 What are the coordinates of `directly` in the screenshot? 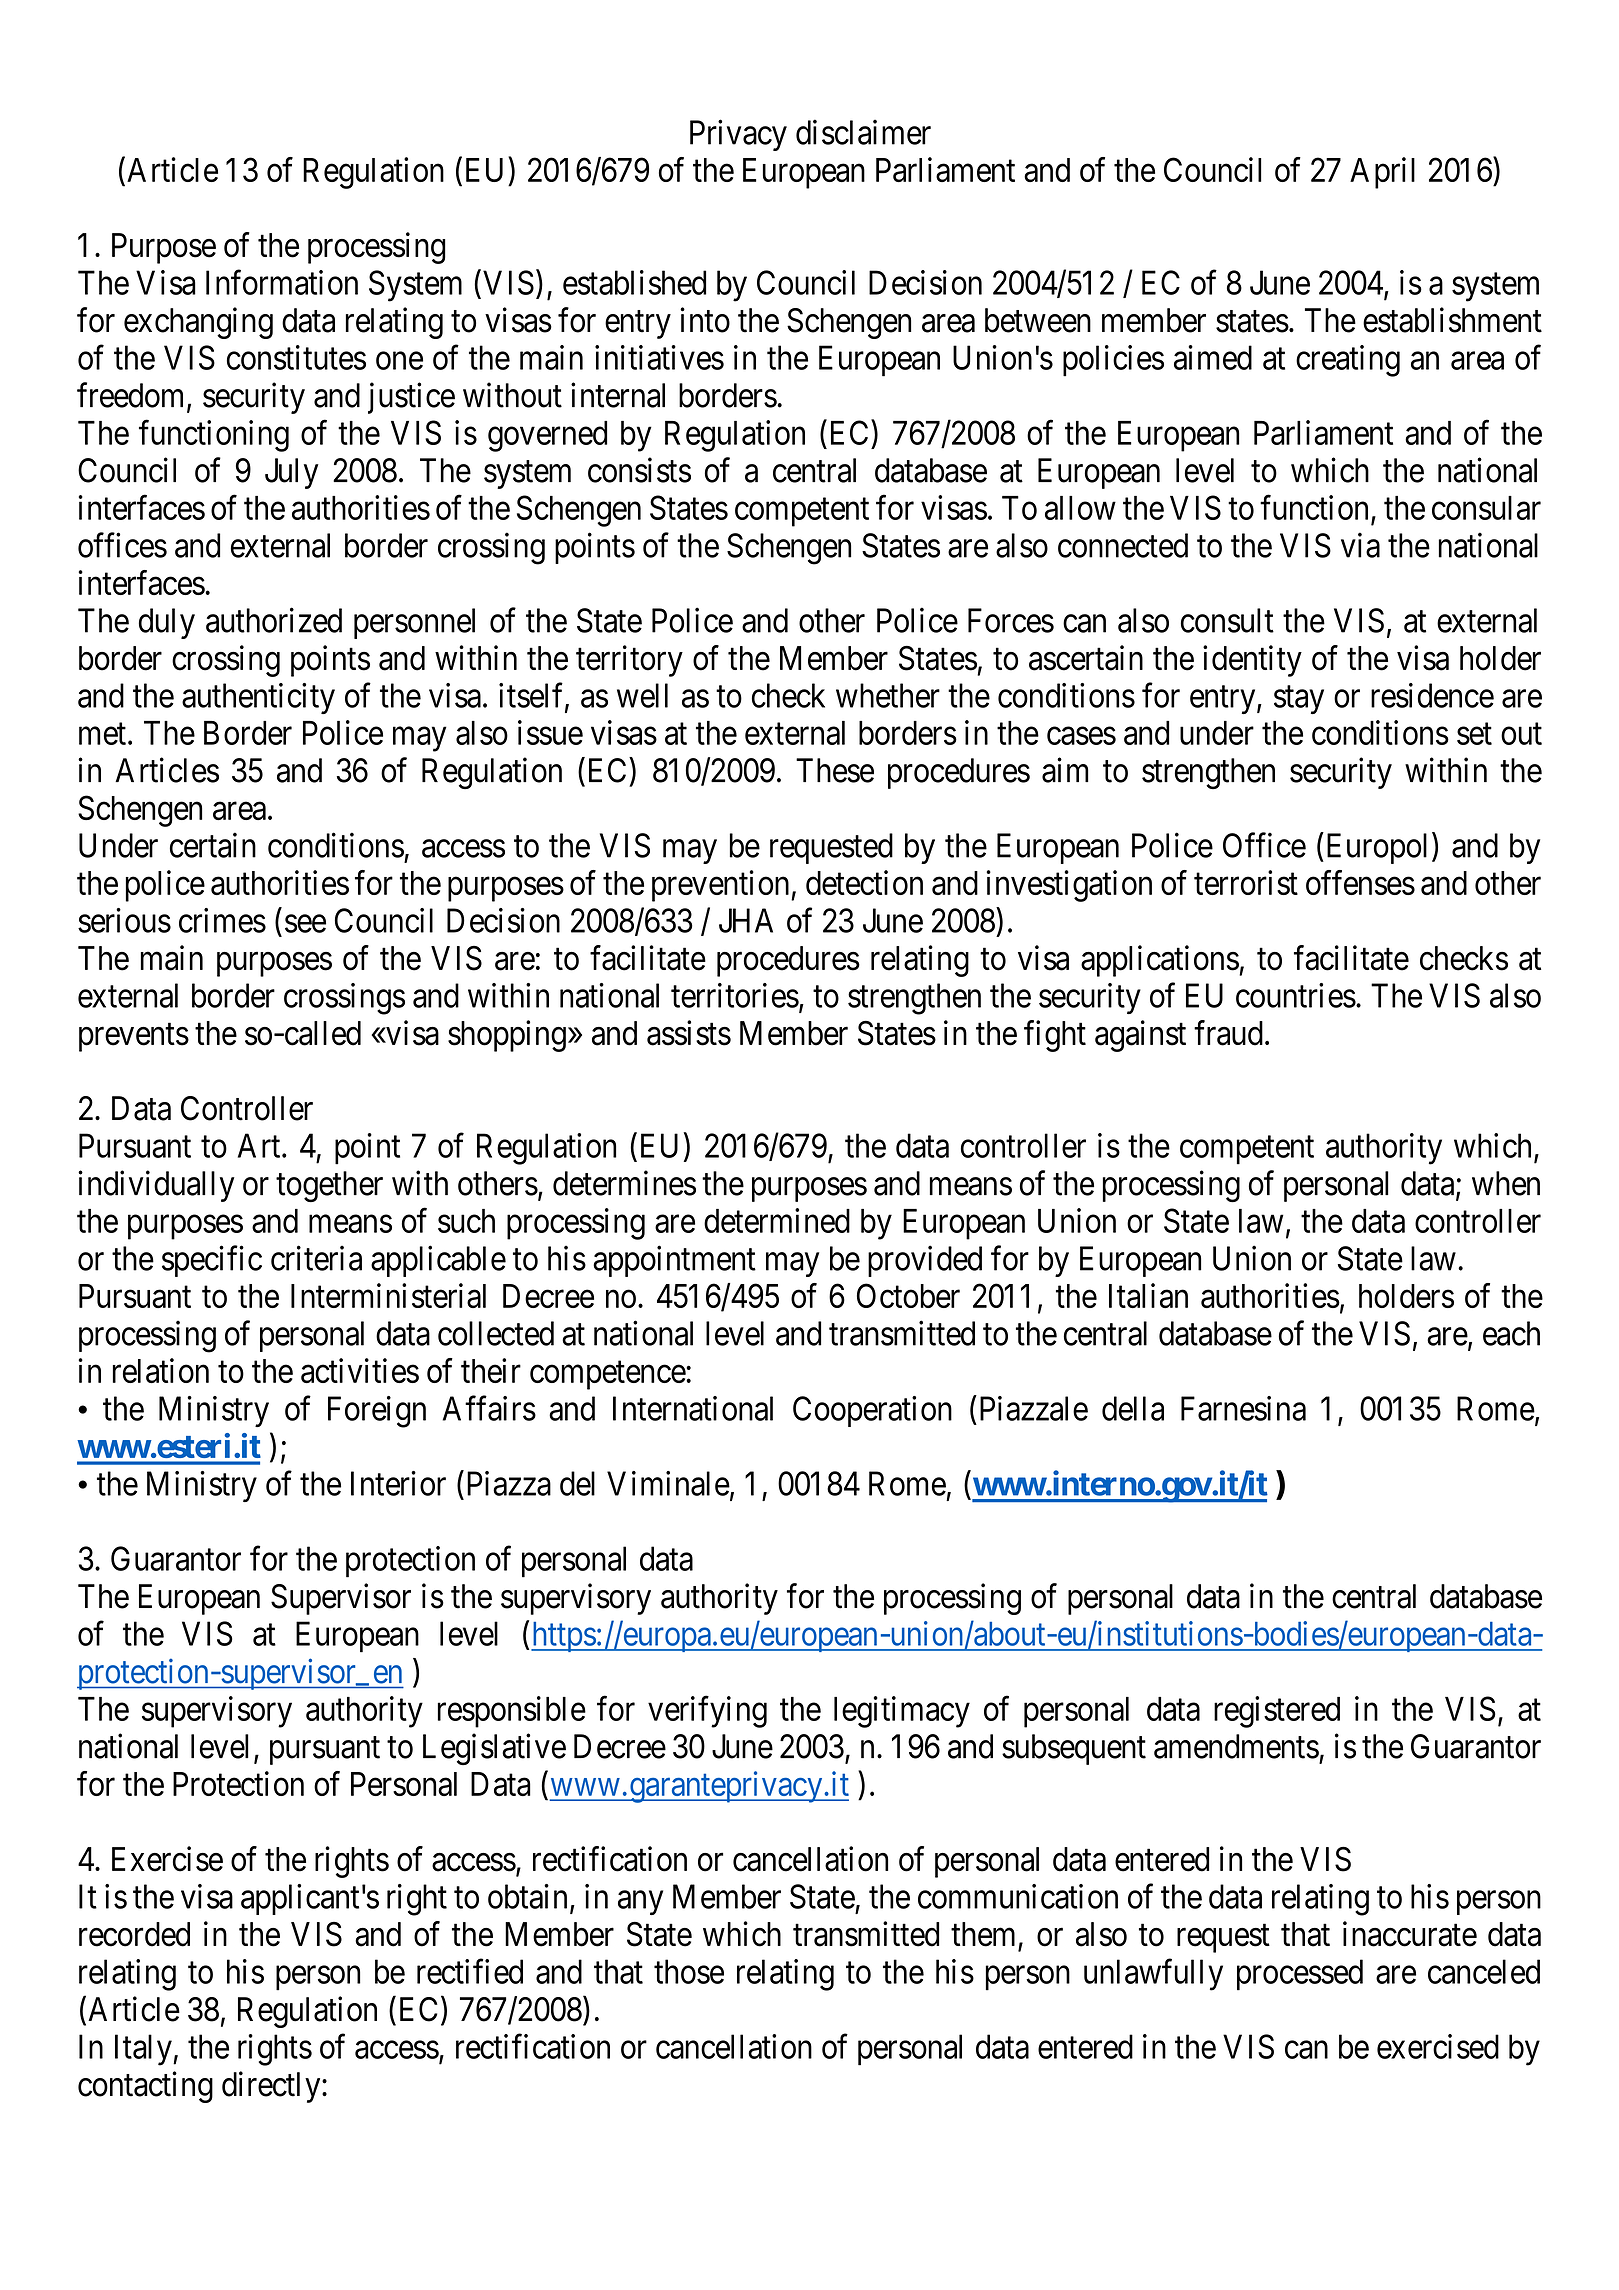 It's located at (272, 2087).
